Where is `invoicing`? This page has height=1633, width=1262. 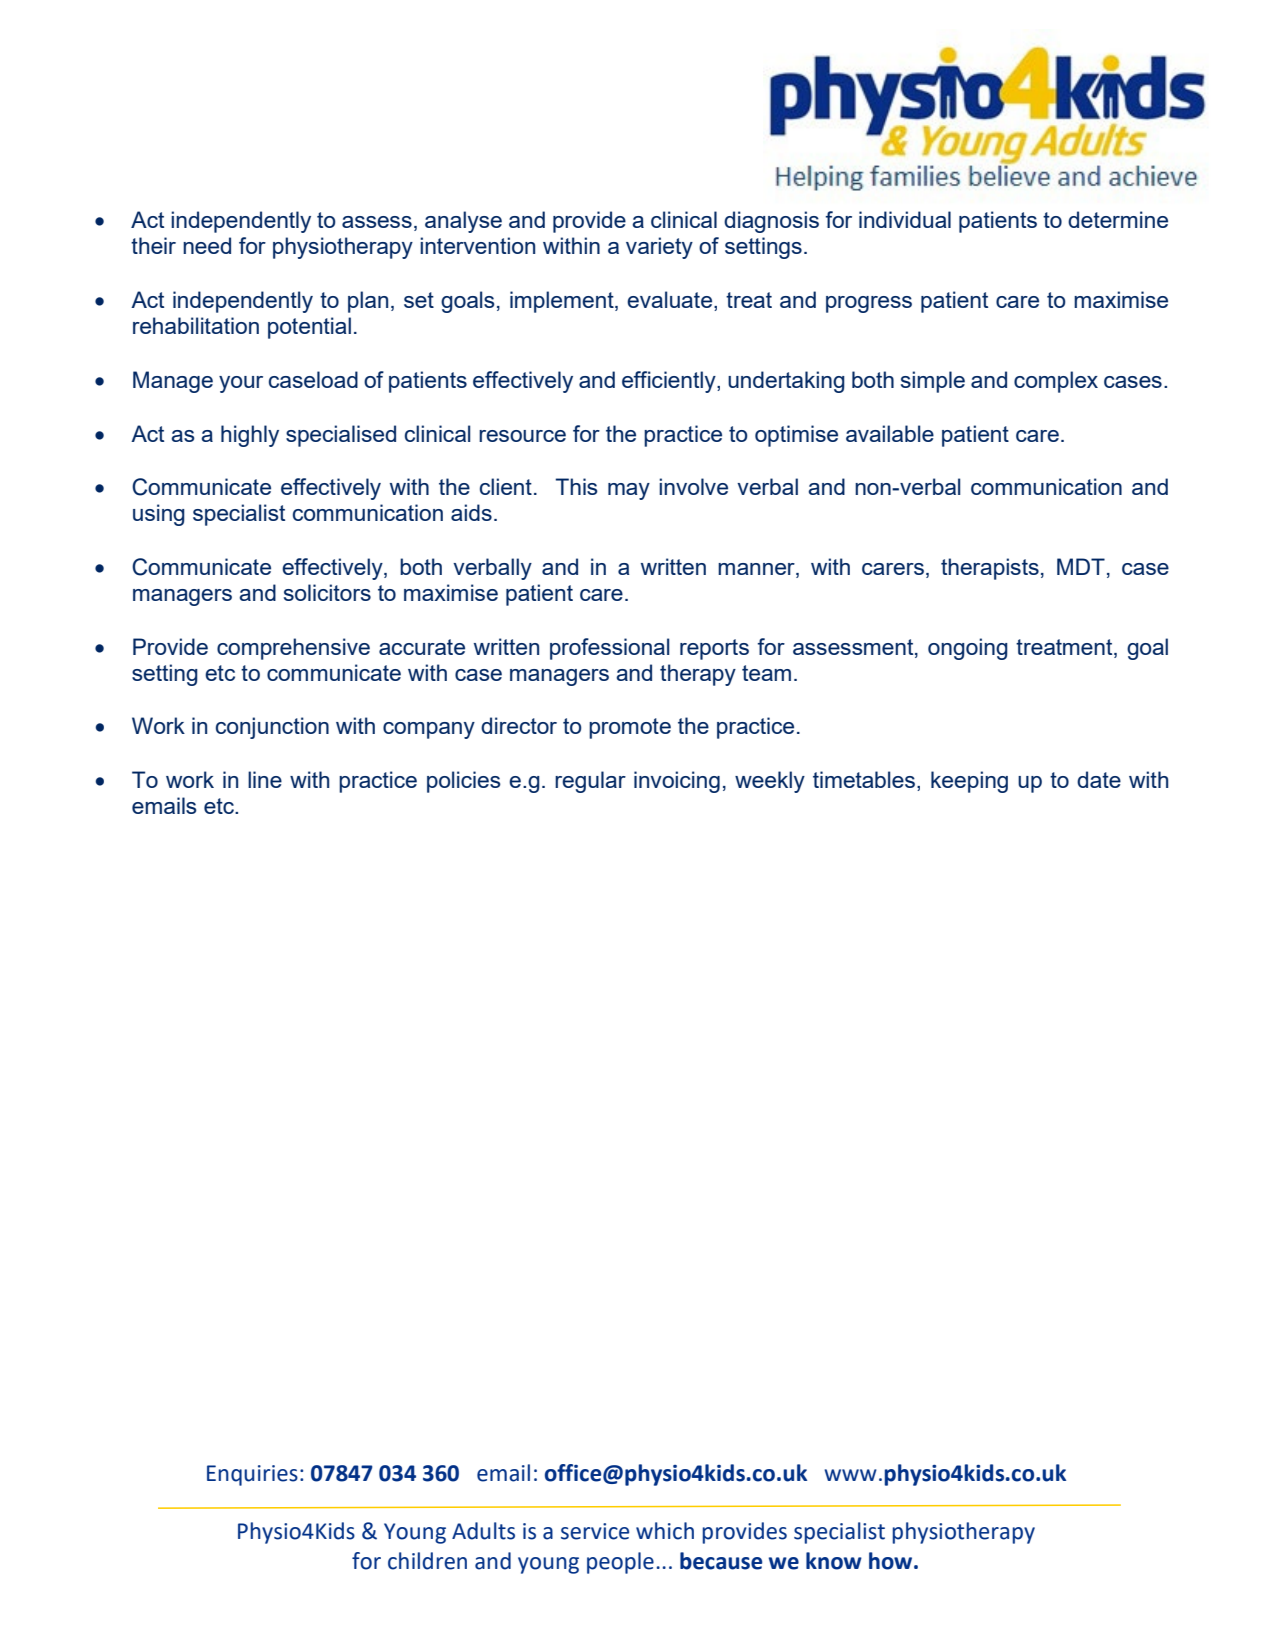
invoicing is located at coordinates (677, 782).
